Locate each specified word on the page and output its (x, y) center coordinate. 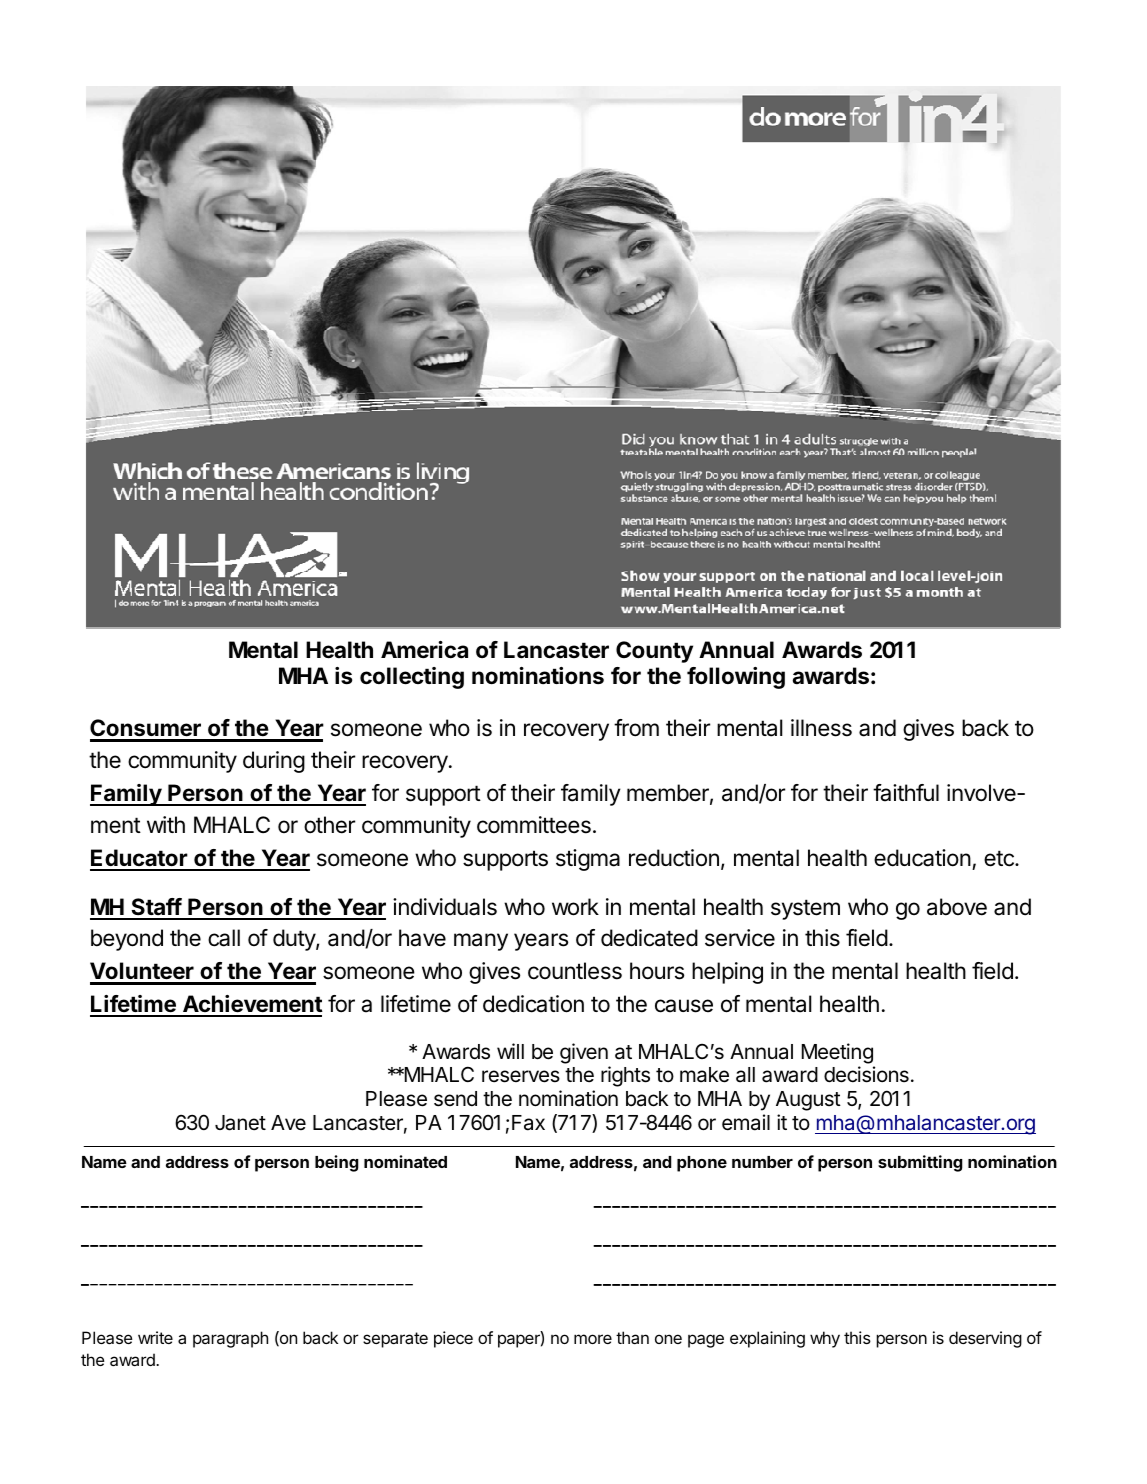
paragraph (230, 1339)
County (654, 652)
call (224, 938)
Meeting (837, 1053)
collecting (412, 678)
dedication (533, 1004)
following (736, 678)
